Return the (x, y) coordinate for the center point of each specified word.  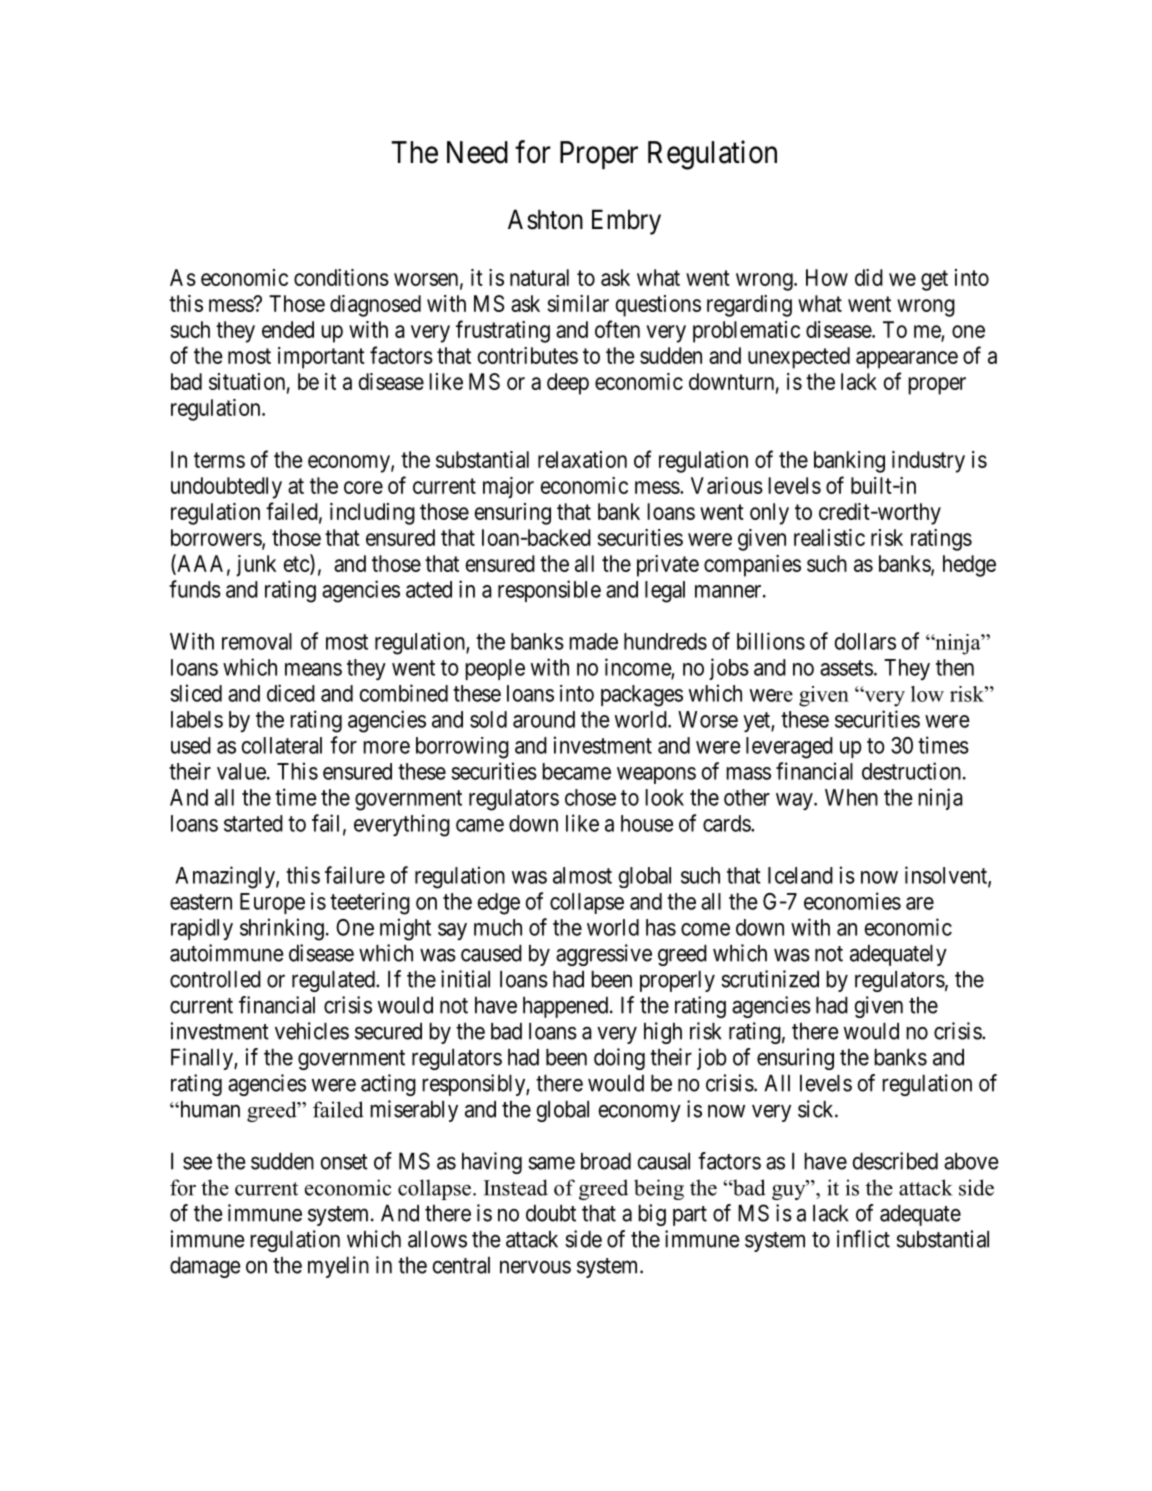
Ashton (545, 219)
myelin (338, 1267)
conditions (341, 277)
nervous (535, 1267)
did (869, 277)
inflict (863, 1239)
